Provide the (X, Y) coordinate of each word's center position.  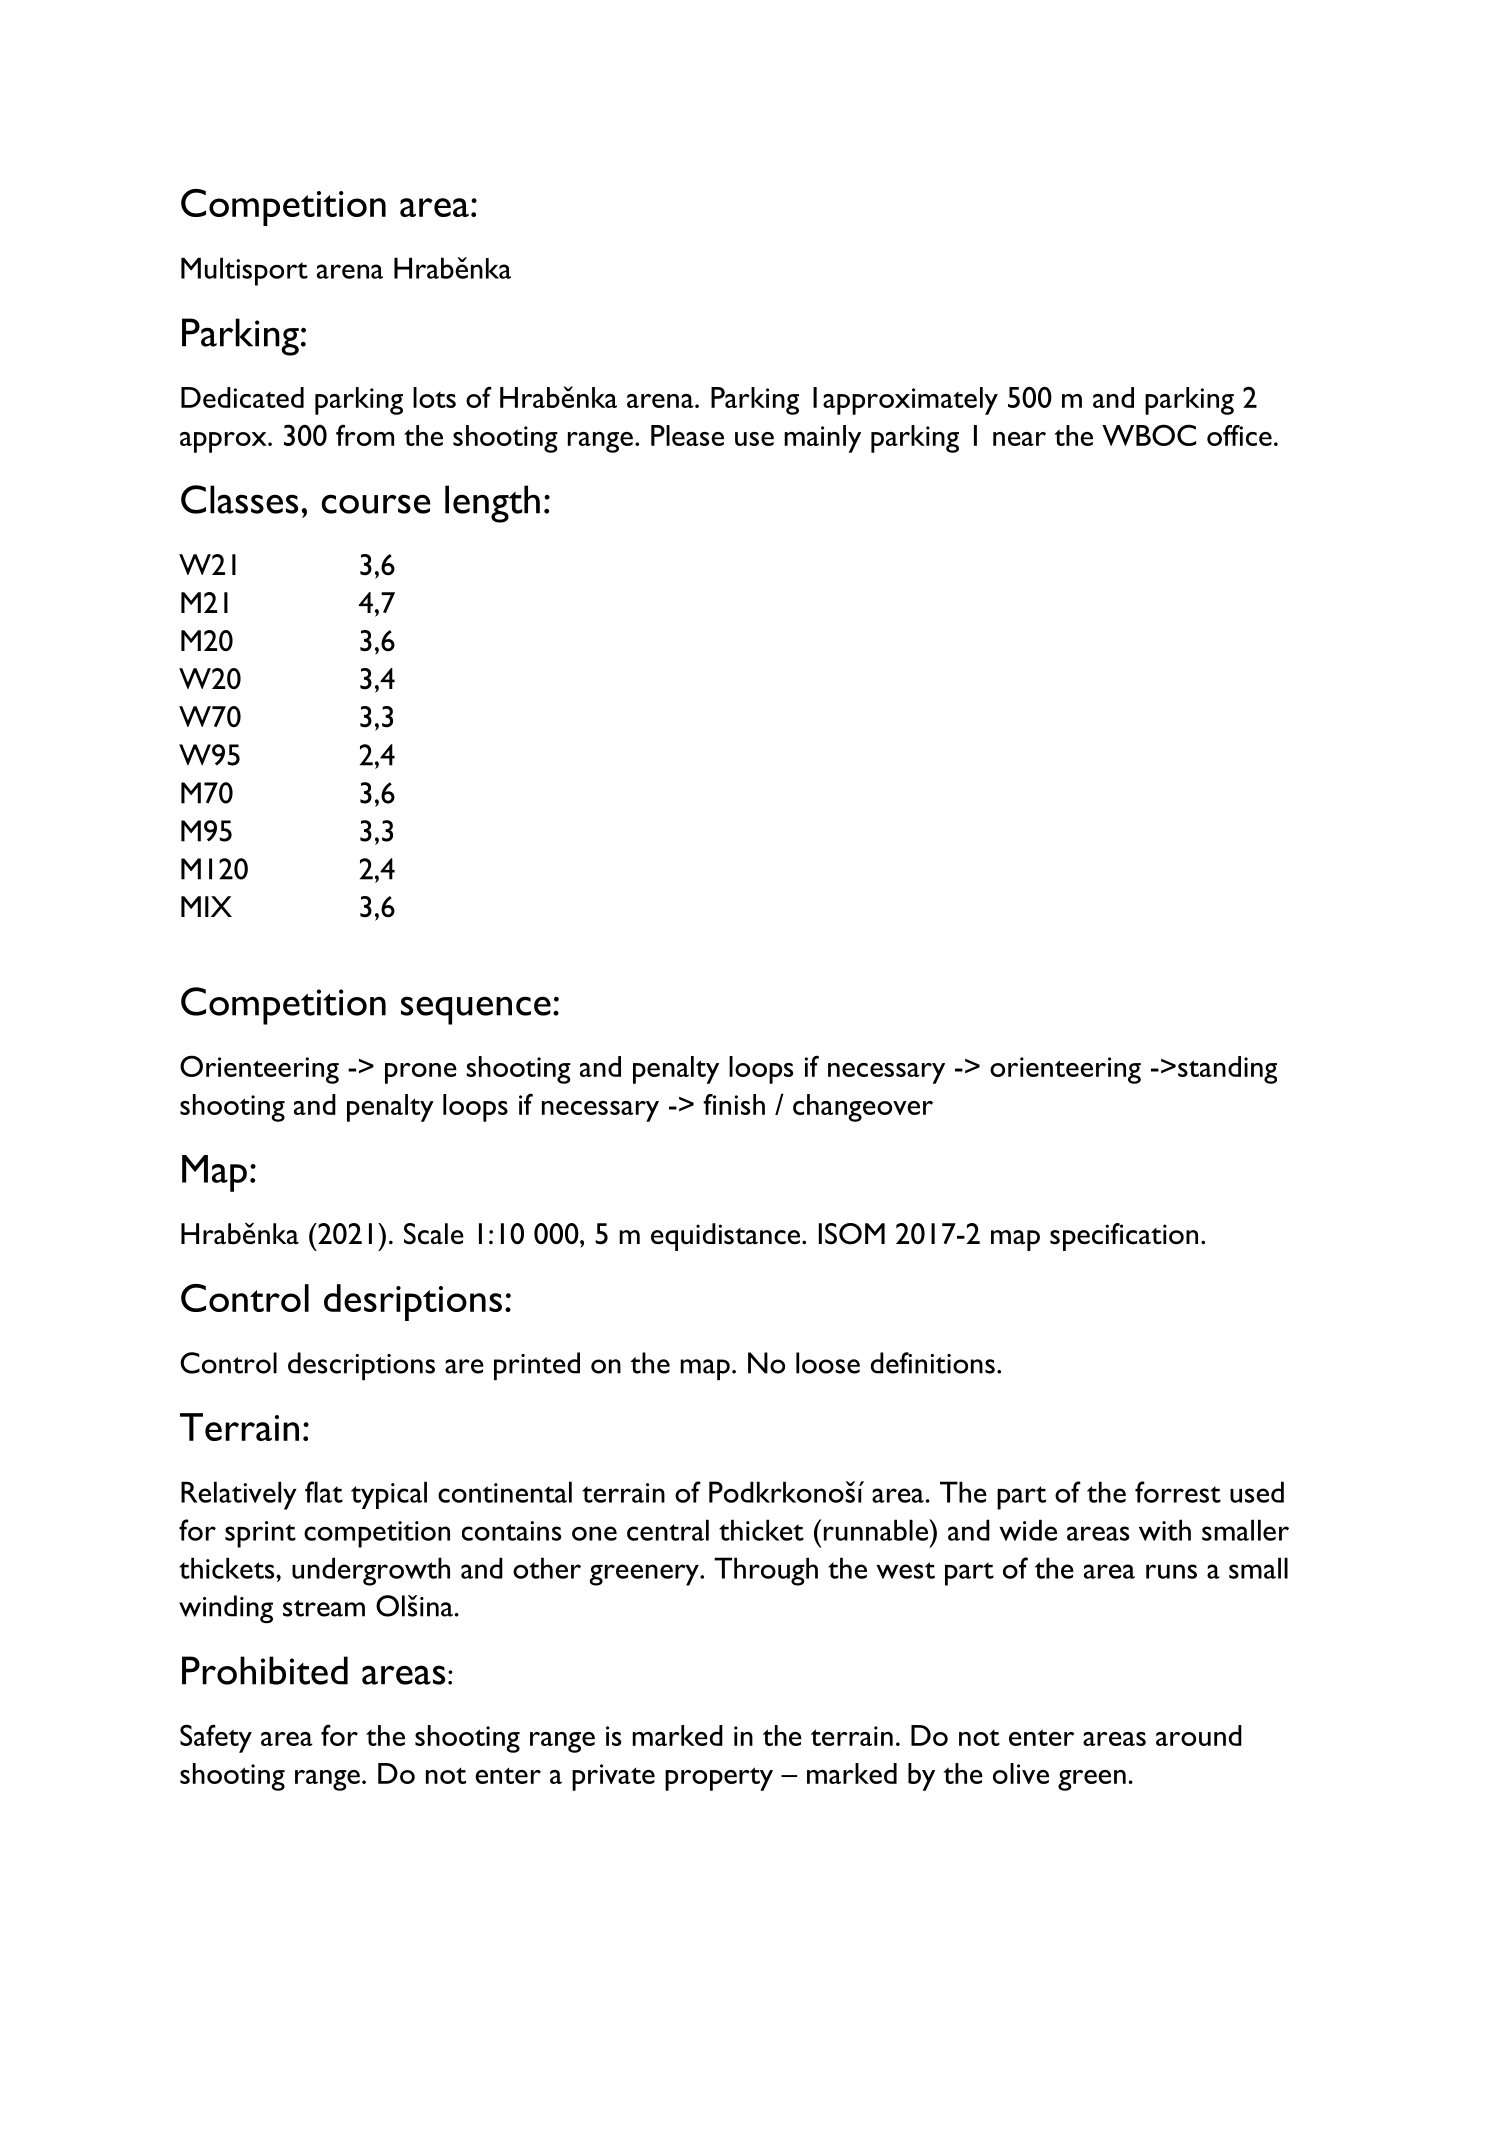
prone (421, 1073)
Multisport (244, 271)
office (1239, 435)
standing (1227, 1070)
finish (734, 1104)
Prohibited (265, 1670)
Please (687, 435)
